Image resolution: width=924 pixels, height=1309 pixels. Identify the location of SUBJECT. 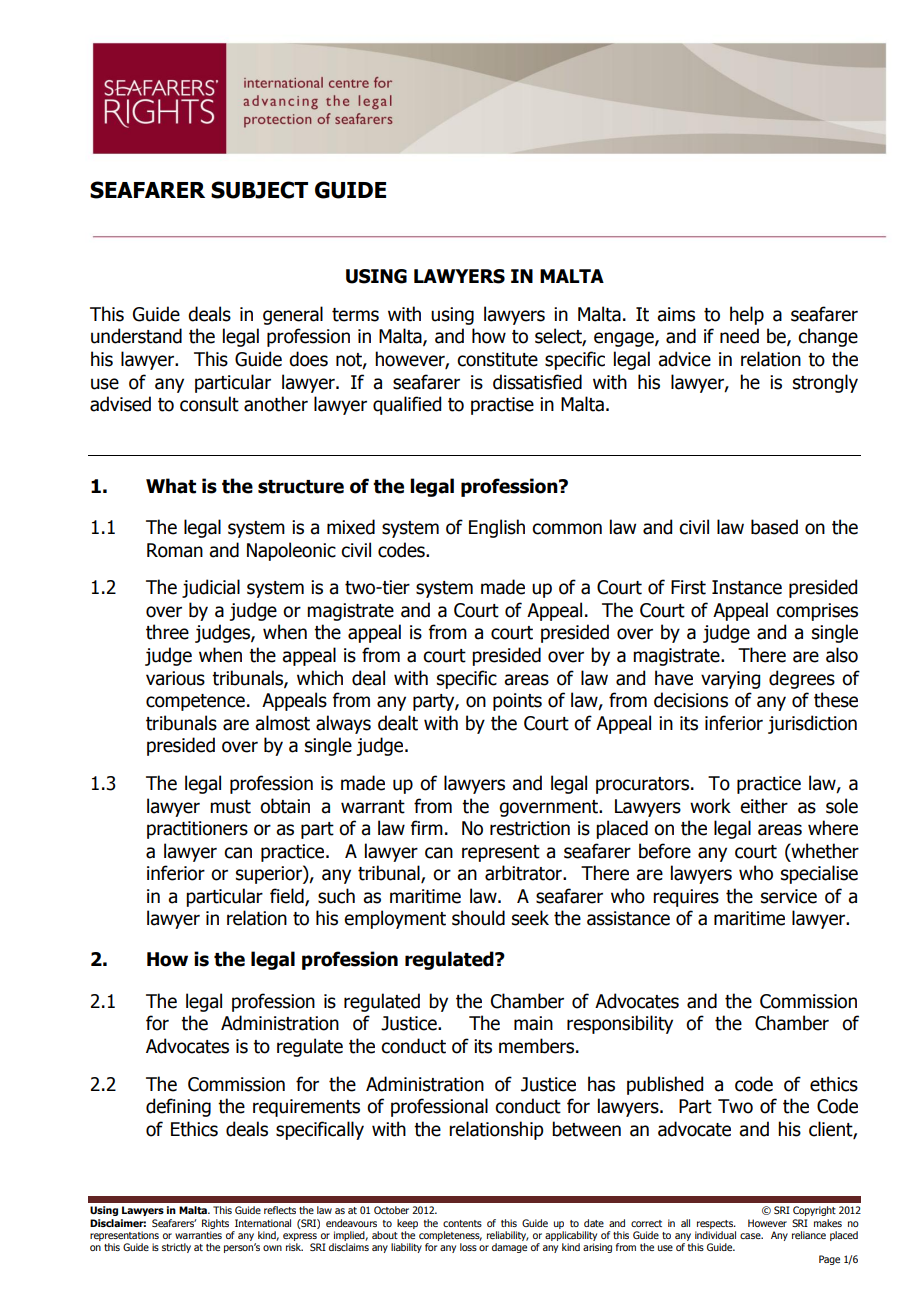
(259, 190).
